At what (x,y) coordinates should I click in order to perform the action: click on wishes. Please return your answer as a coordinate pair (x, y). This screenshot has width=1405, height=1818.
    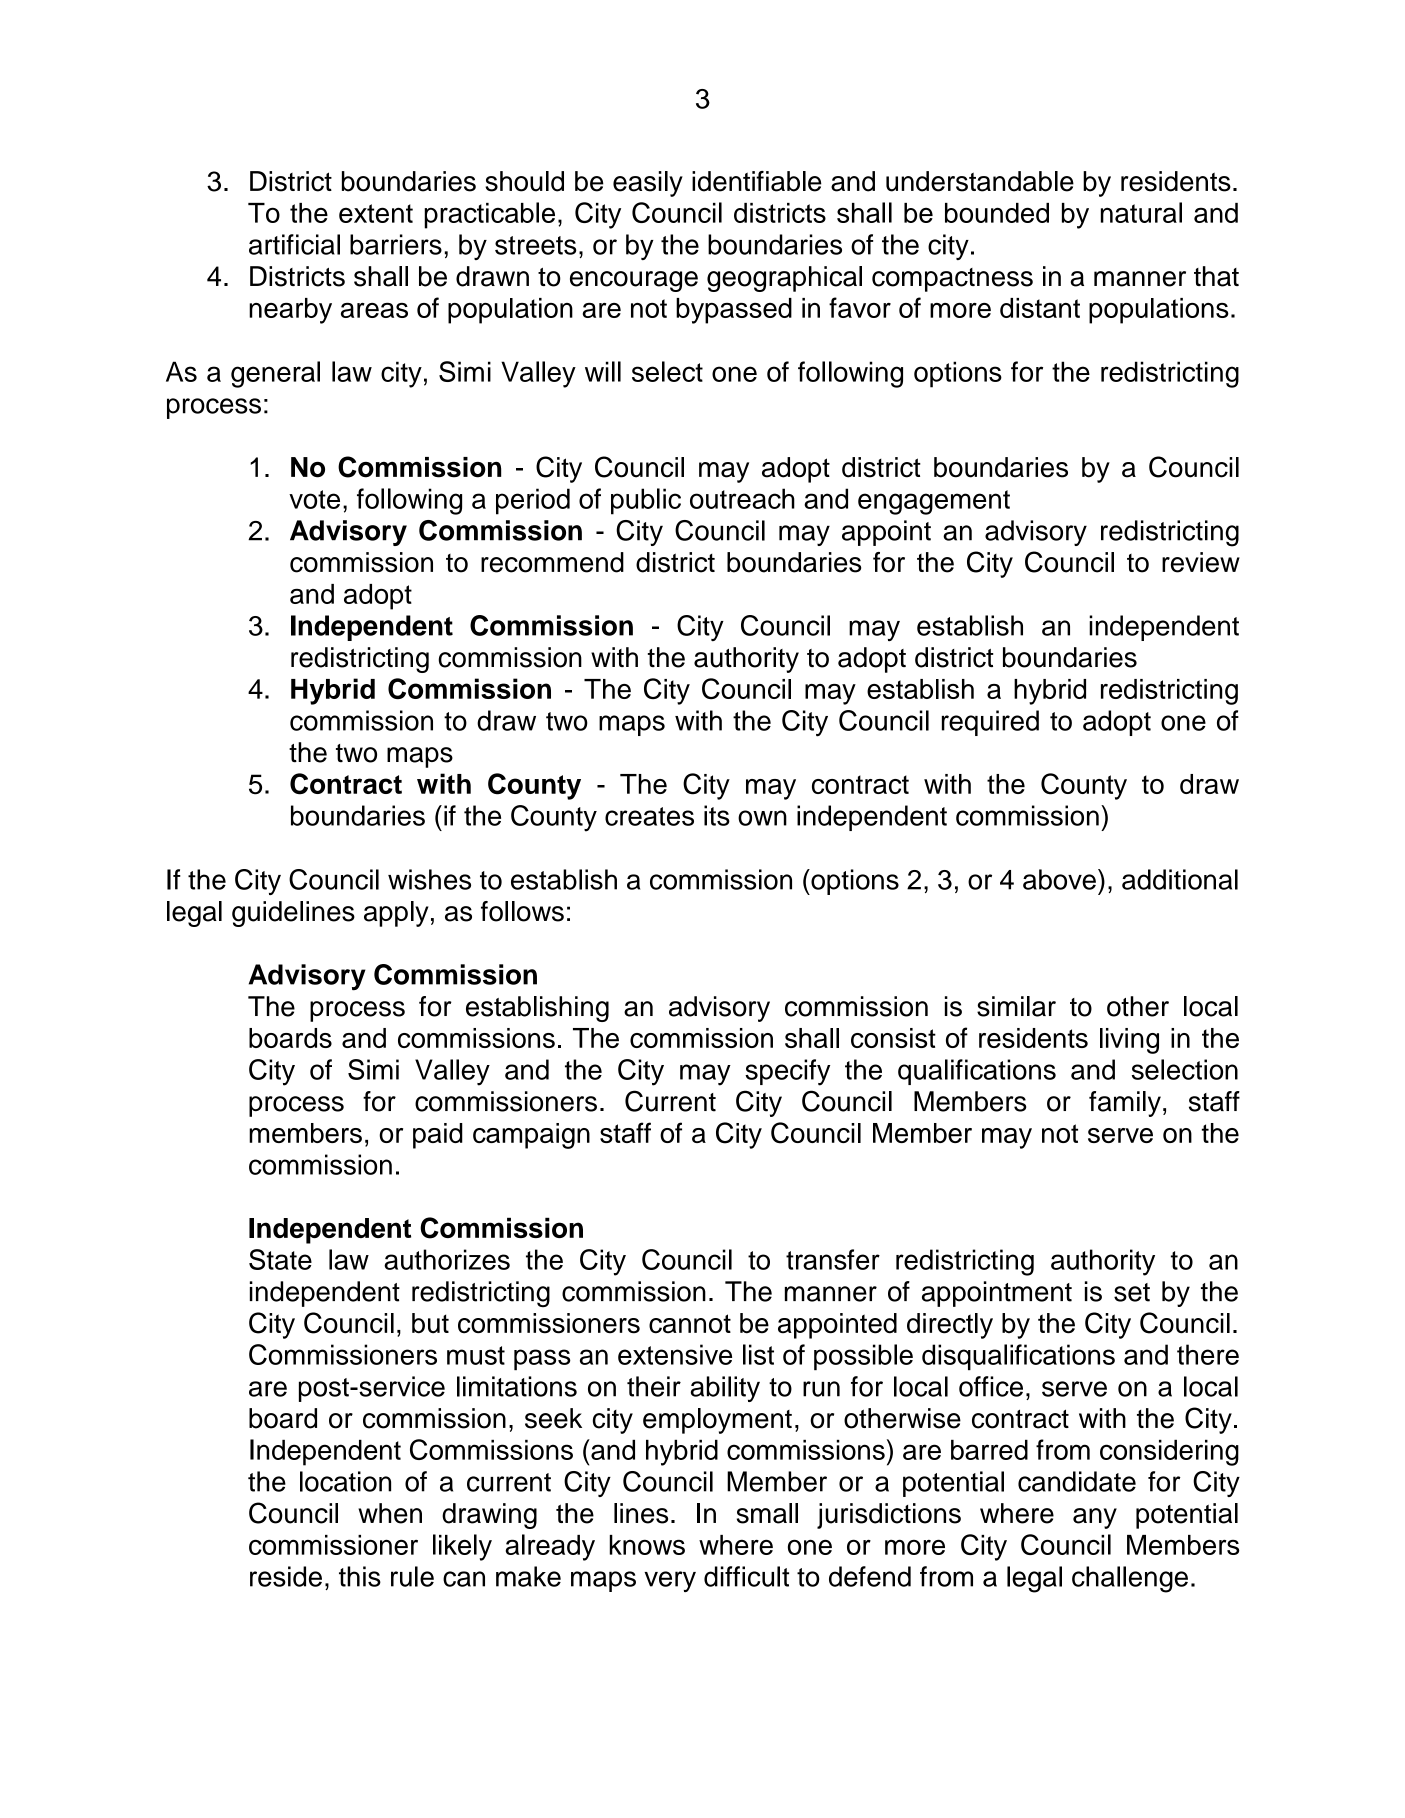
    Looking at the image, I should click on (429, 879).
